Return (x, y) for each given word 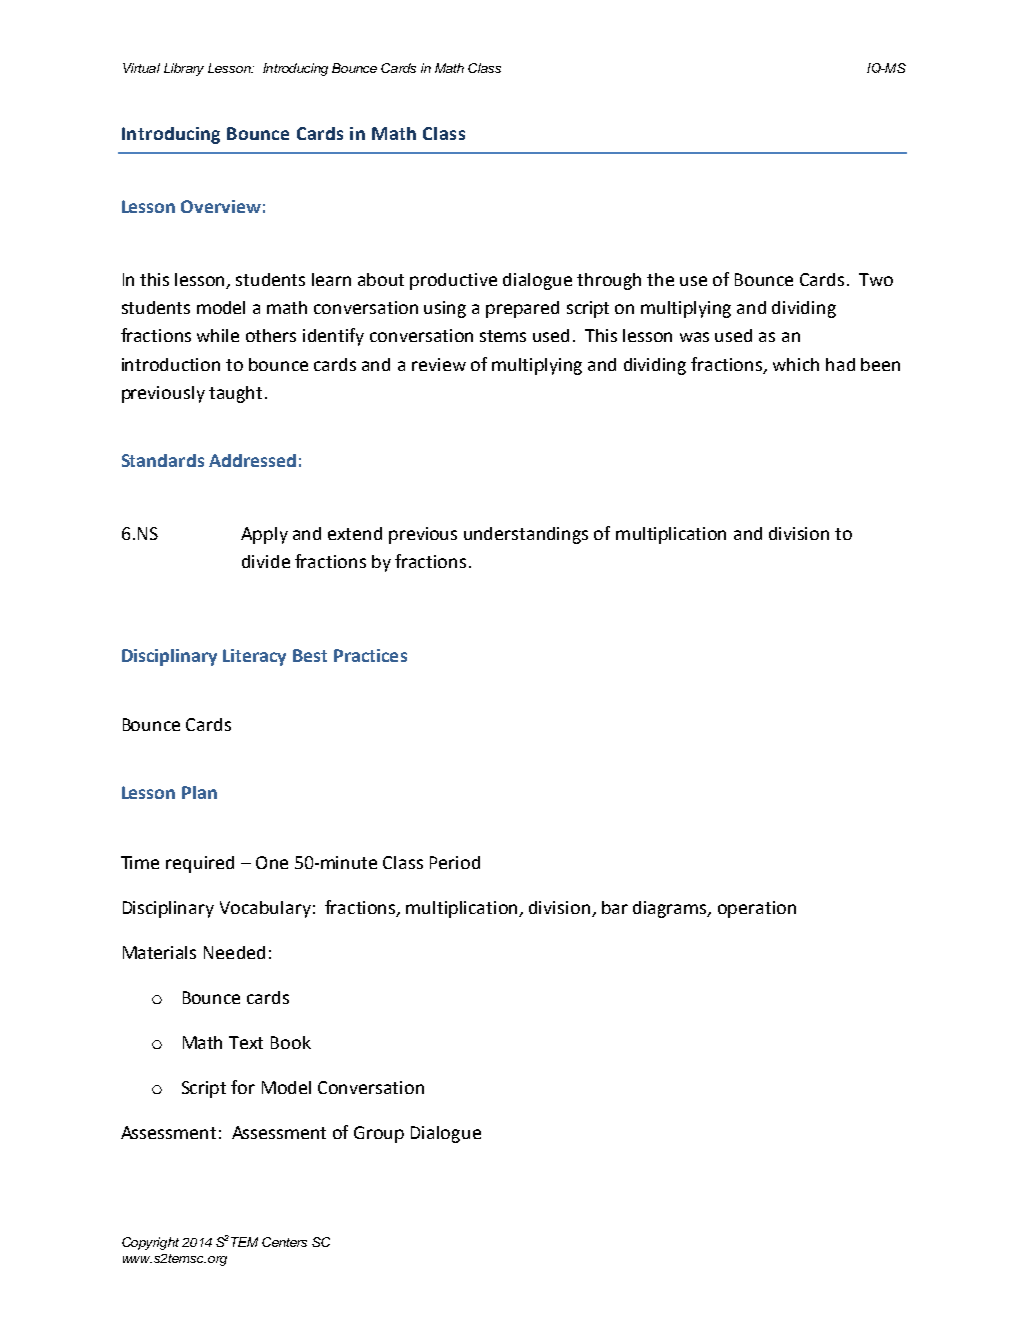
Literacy (254, 657)
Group (379, 1134)
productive (453, 281)
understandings (526, 535)
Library (184, 69)
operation (757, 909)
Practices (370, 655)
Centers (284, 1242)
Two (876, 279)
